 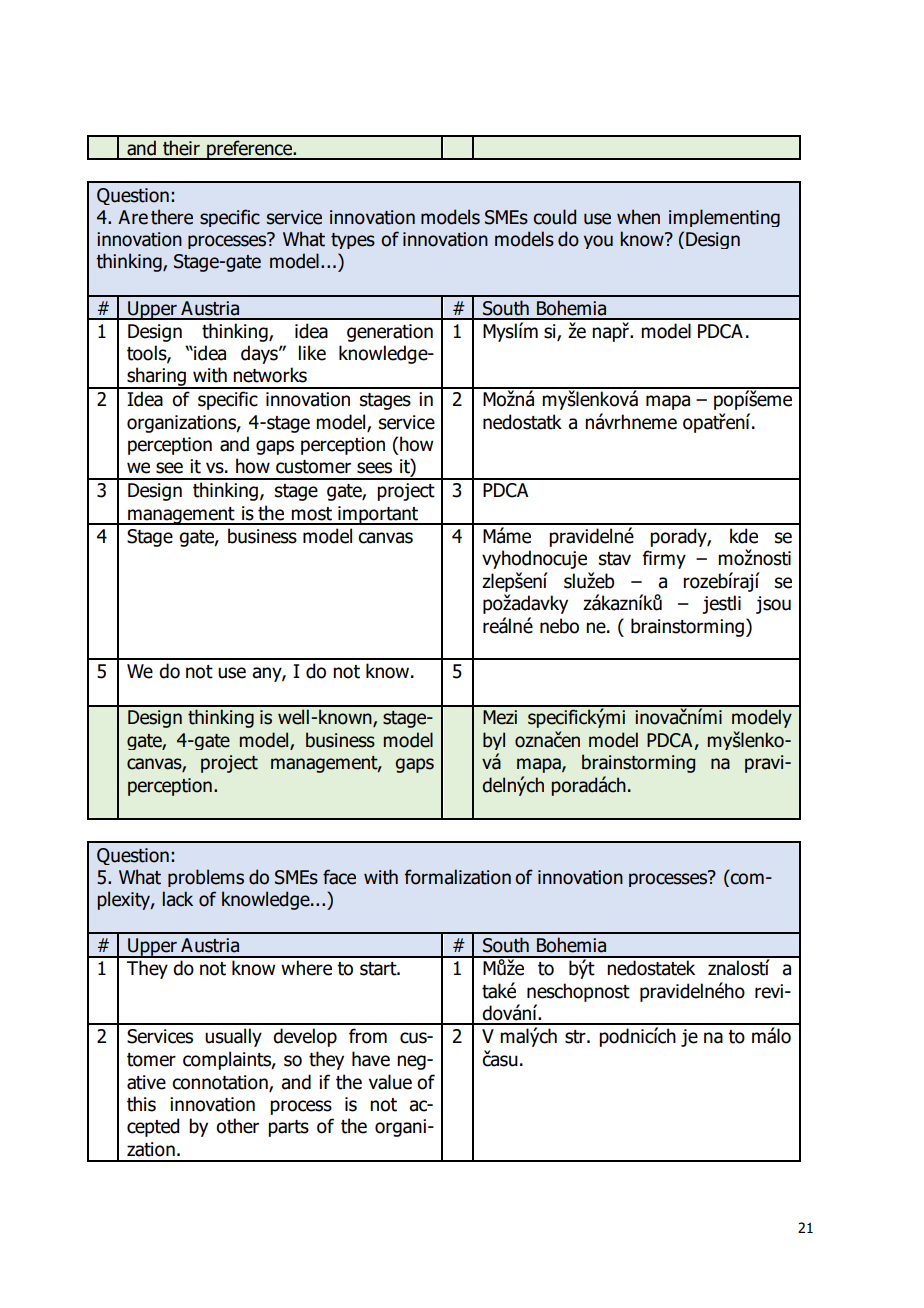 What do you see at coordinates (339, 877) in the document?
I see `face` at bounding box center [339, 877].
